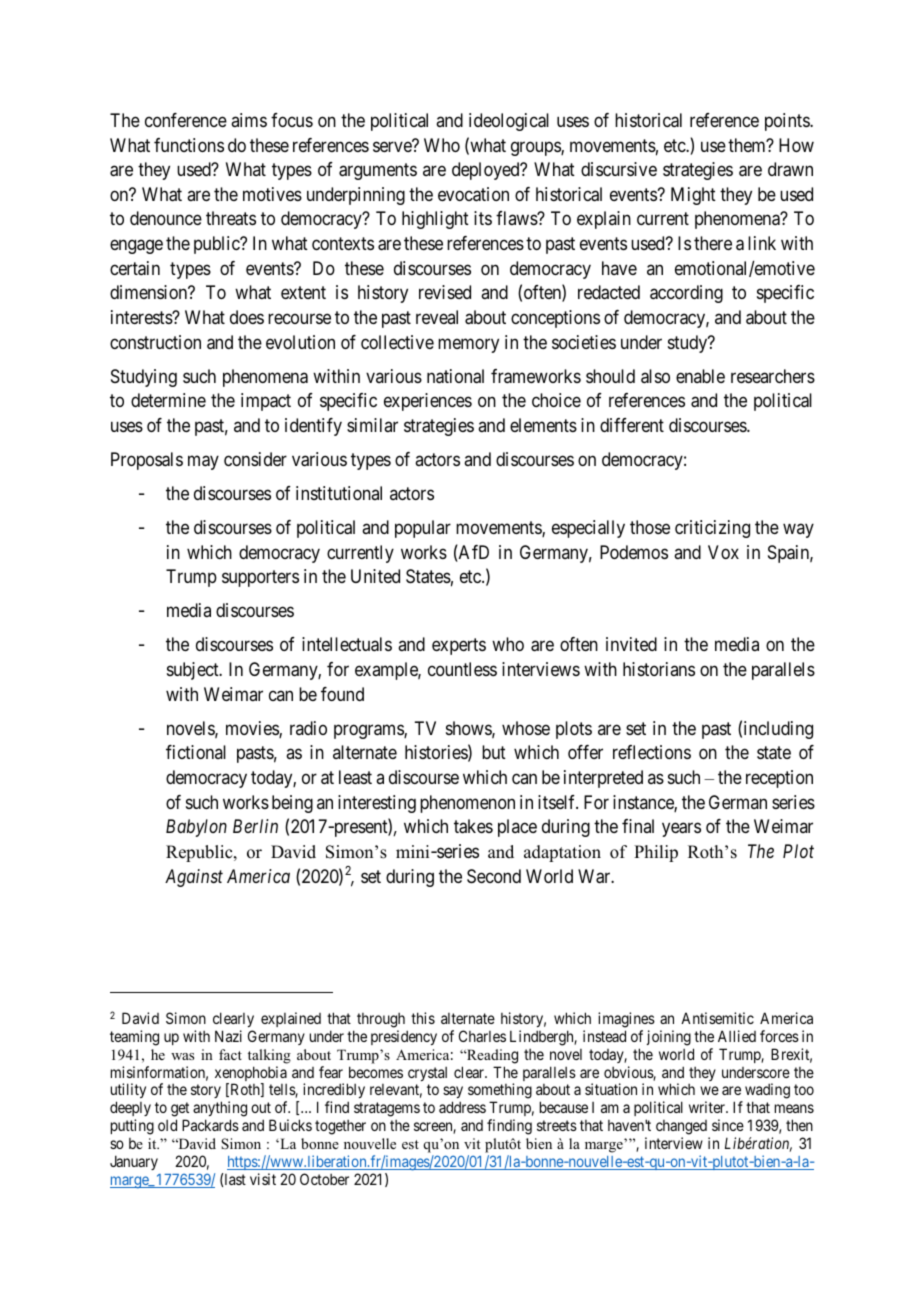 This screenshot has width=924, height=1308. What do you see at coordinates (728, 1125) in the screenshot?
I see `since` at bounding box center [728, 1125].
